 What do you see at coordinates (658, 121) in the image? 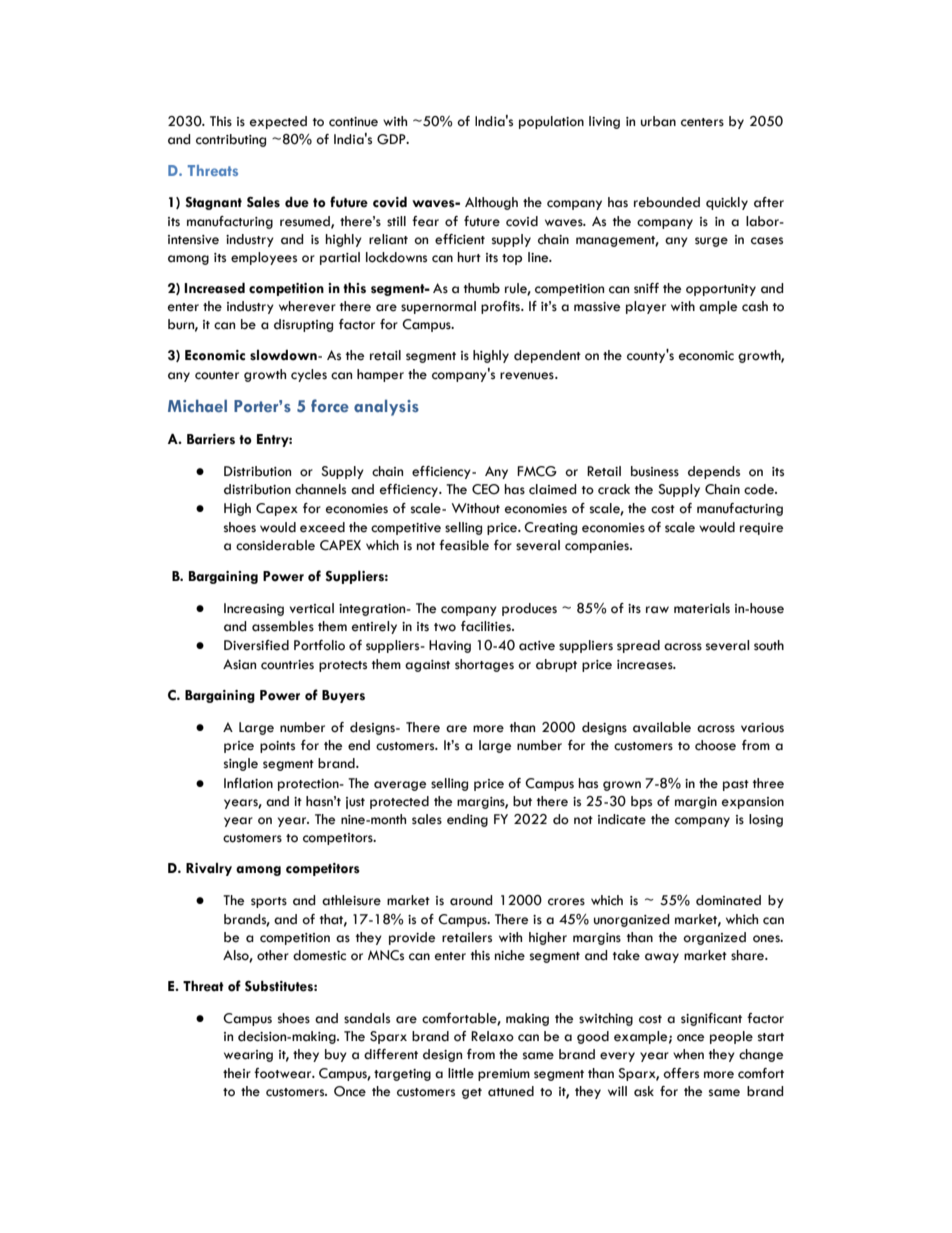
I see `urban` at bounding box center [658, 121].
